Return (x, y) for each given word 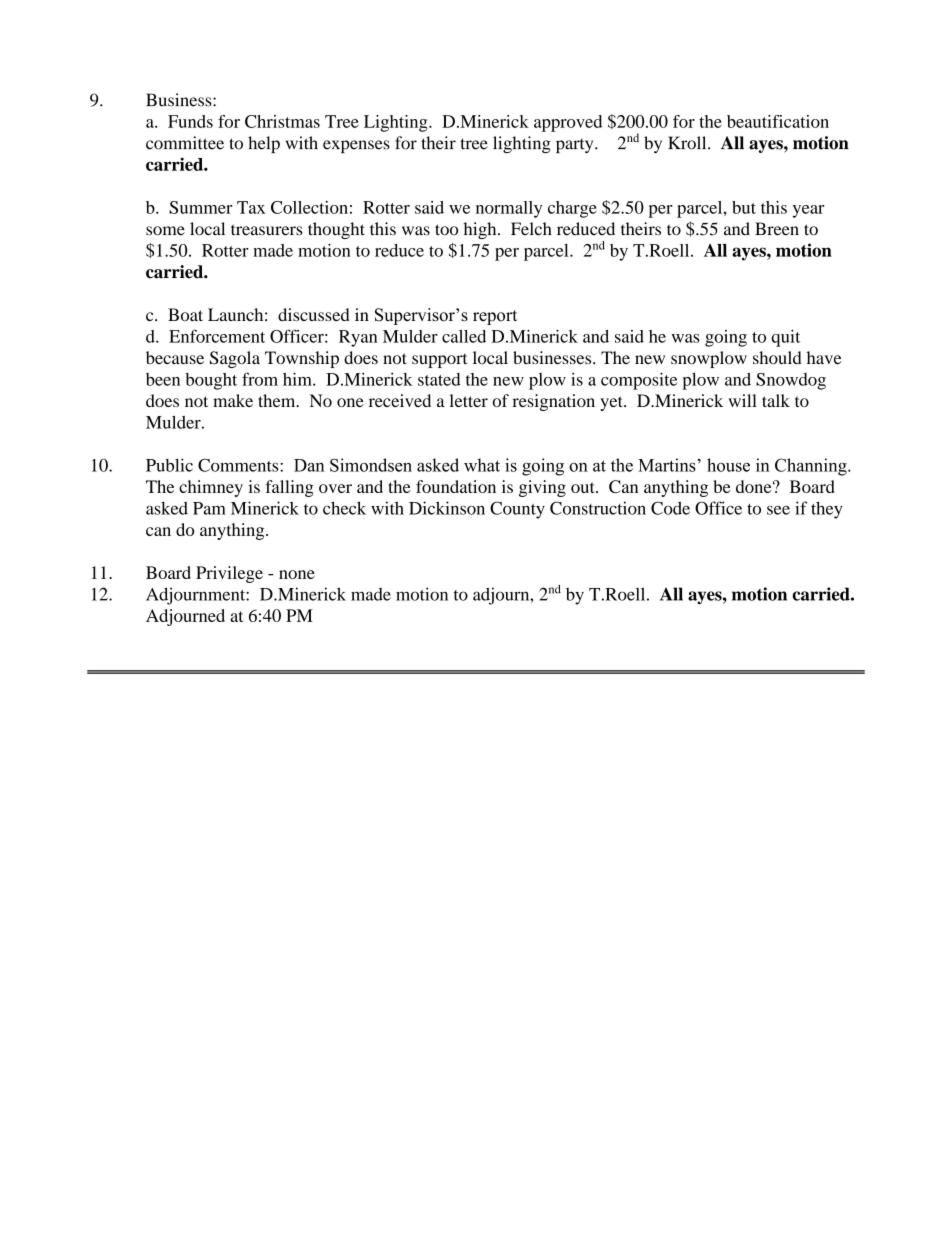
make (233, 400)
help (264, 144)
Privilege (229, 574)
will (742, 400)
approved (568, 123)
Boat (185, 314)
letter (469, 400)
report (495, 317)
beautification (778, 121)
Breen (777, 229)
